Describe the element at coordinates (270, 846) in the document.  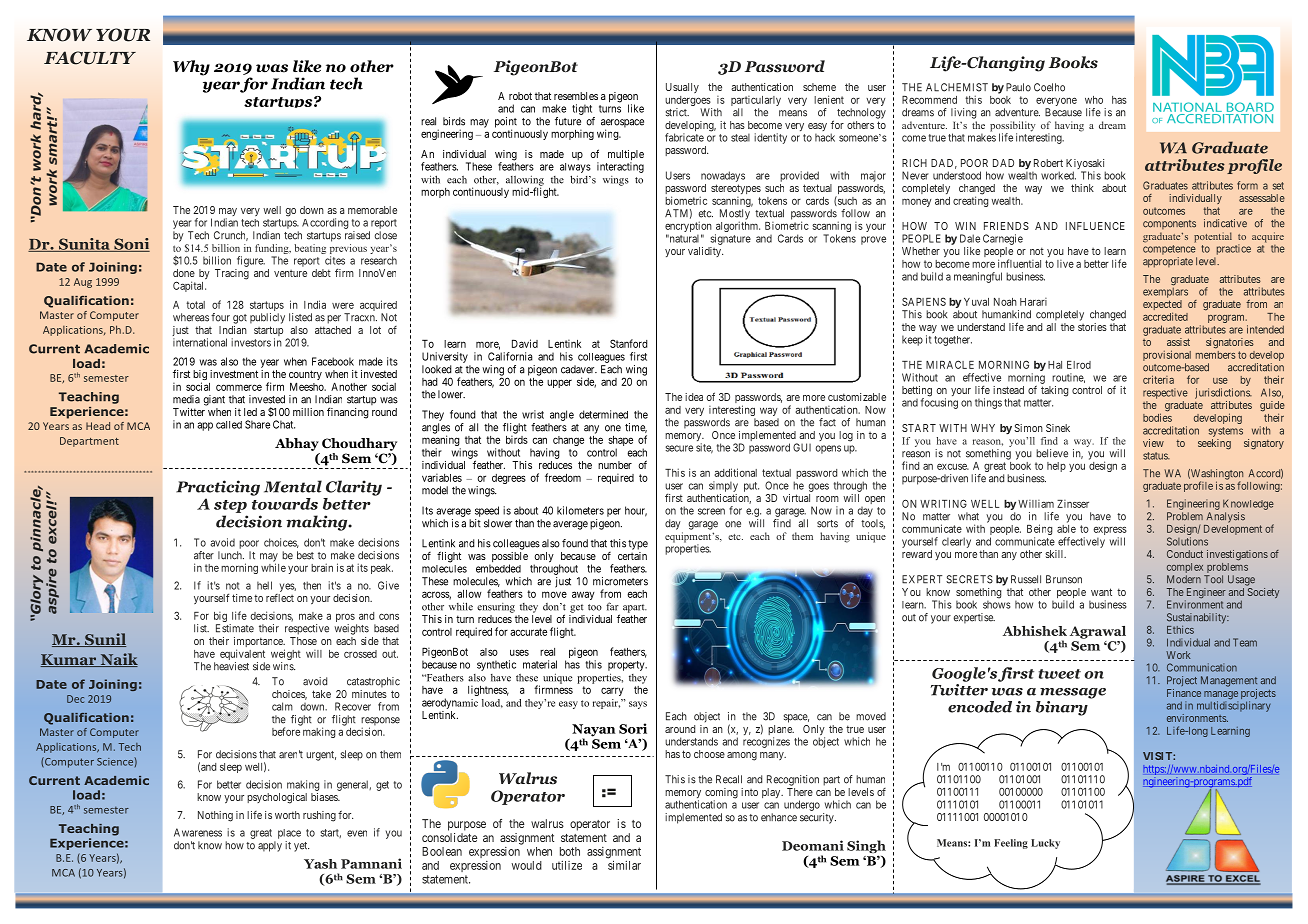
I see `apply` at that location.
